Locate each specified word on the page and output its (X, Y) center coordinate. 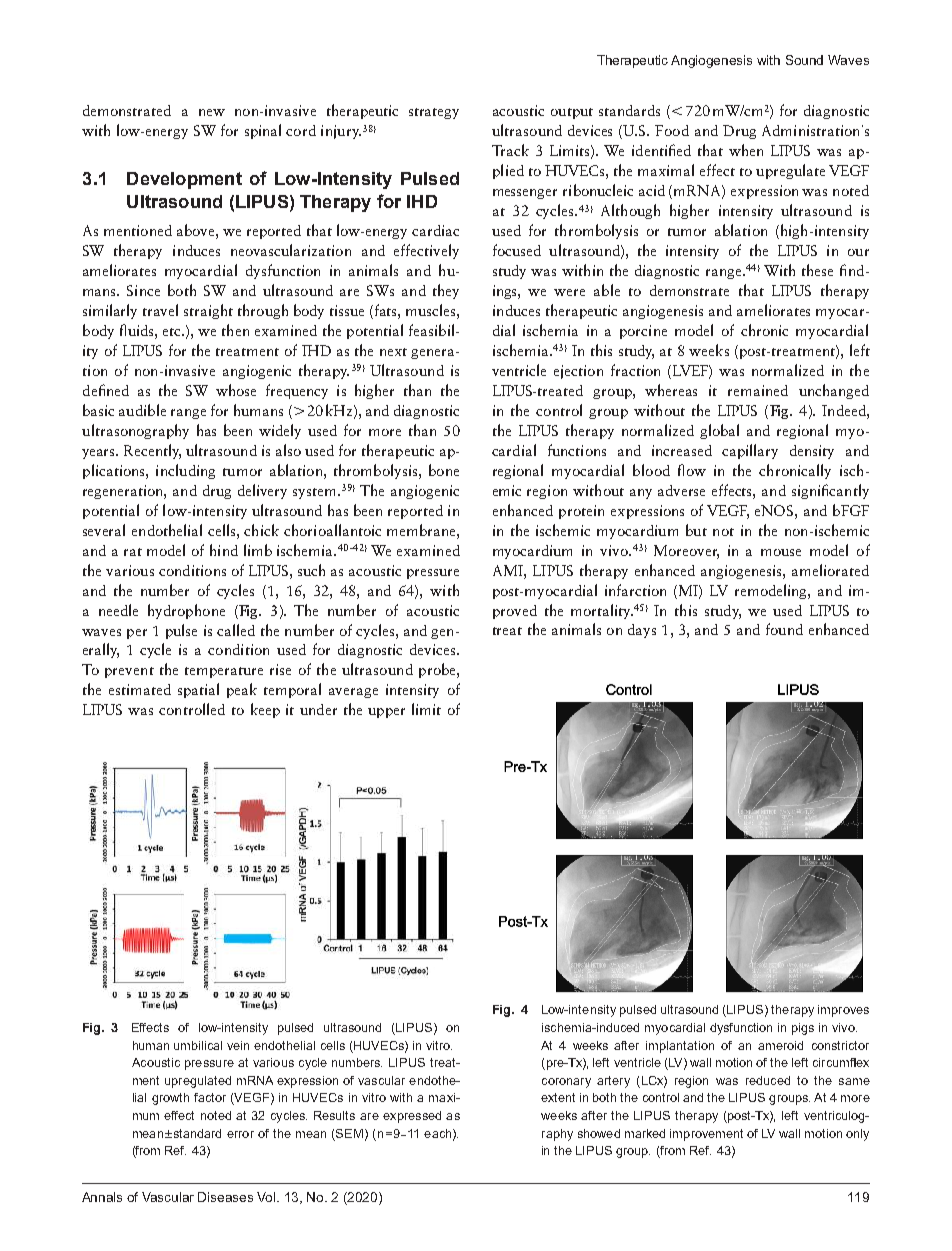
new (212, 112)
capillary (750, 451)
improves (843, 1011)
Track (510, 150)
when (746, 150)
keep (265, 710)
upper (386, 713)
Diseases (225, 1197)
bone (444, 470)
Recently (152, 451)
